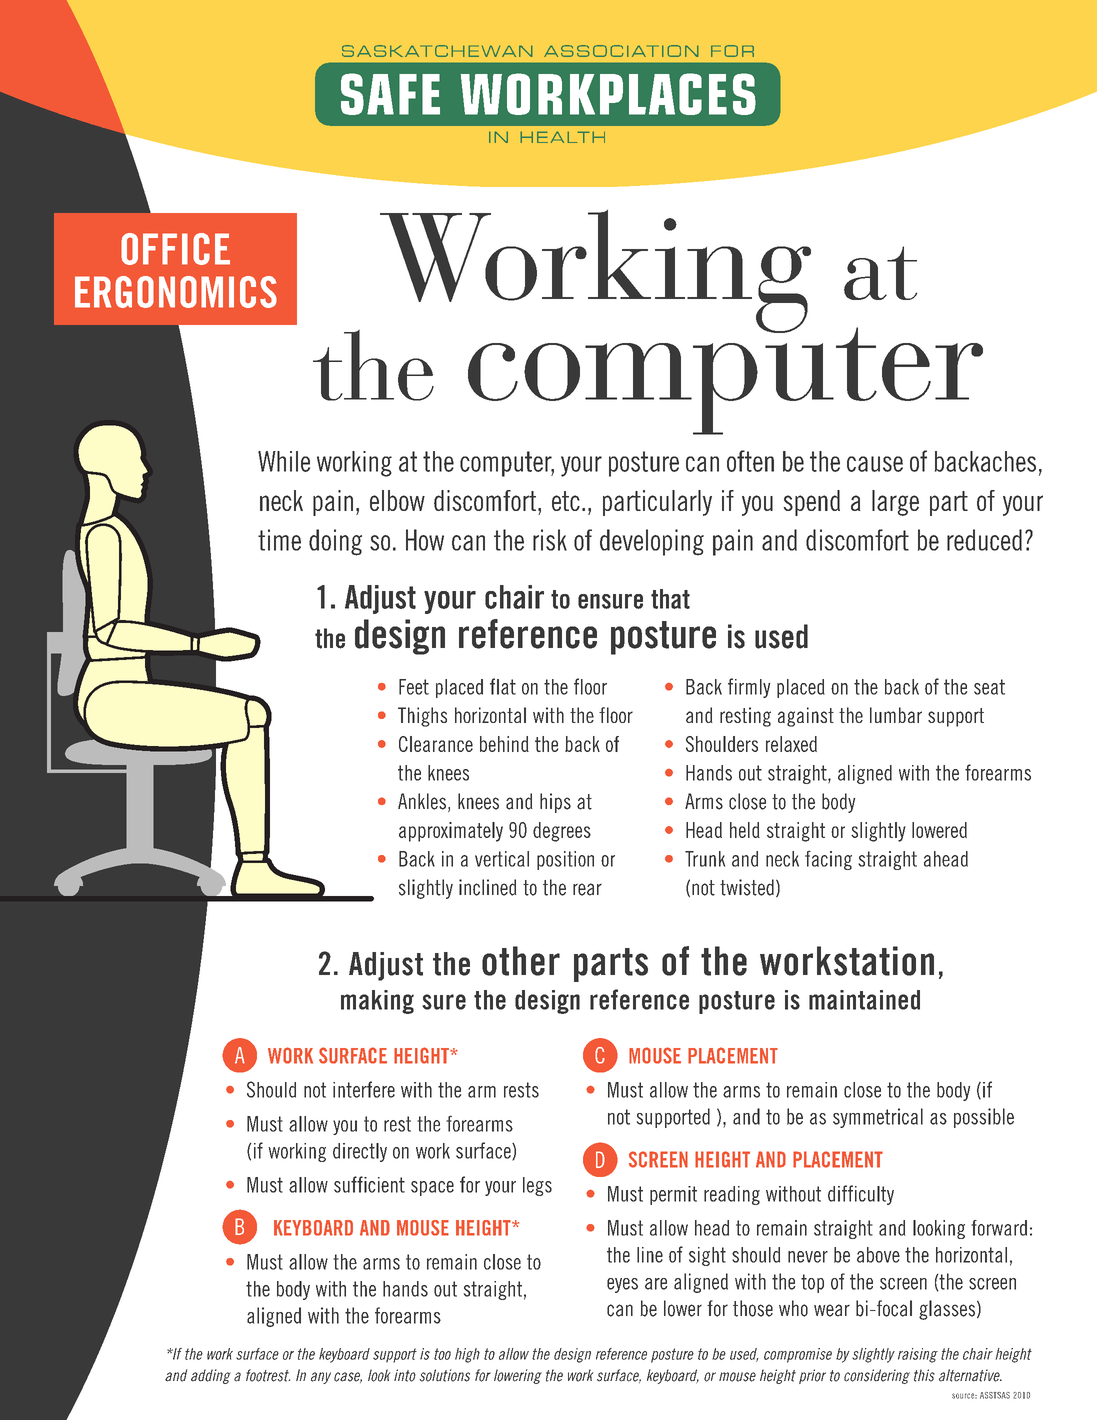  Describe the element at coordinates (875, 464) in the page. I see `cause` at that location.
